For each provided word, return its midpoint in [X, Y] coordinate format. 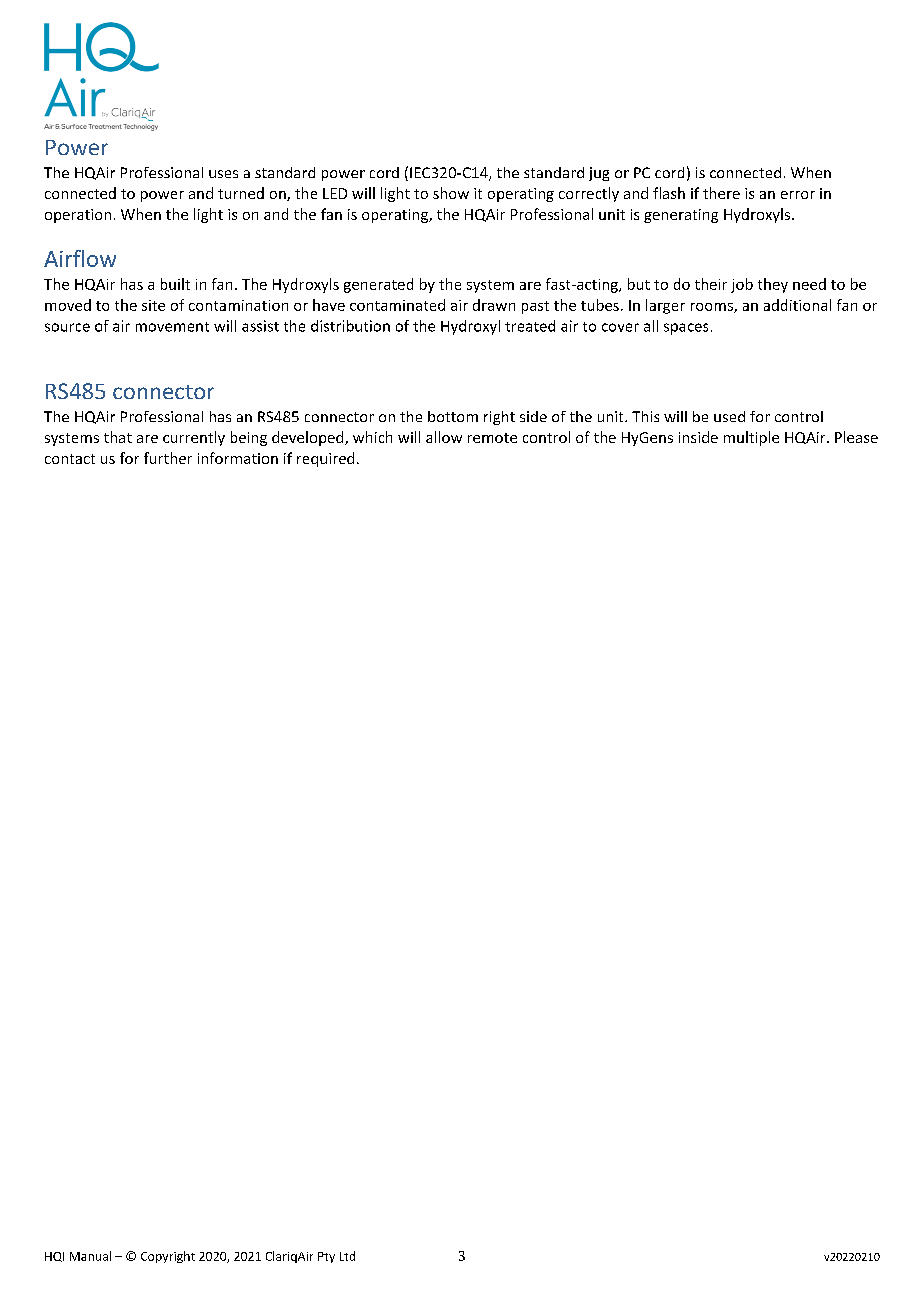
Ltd [347, 1256]
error [798, 195]
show [451, 193]
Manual [90, 1256]
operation [78, 216]
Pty [326, 1257]
